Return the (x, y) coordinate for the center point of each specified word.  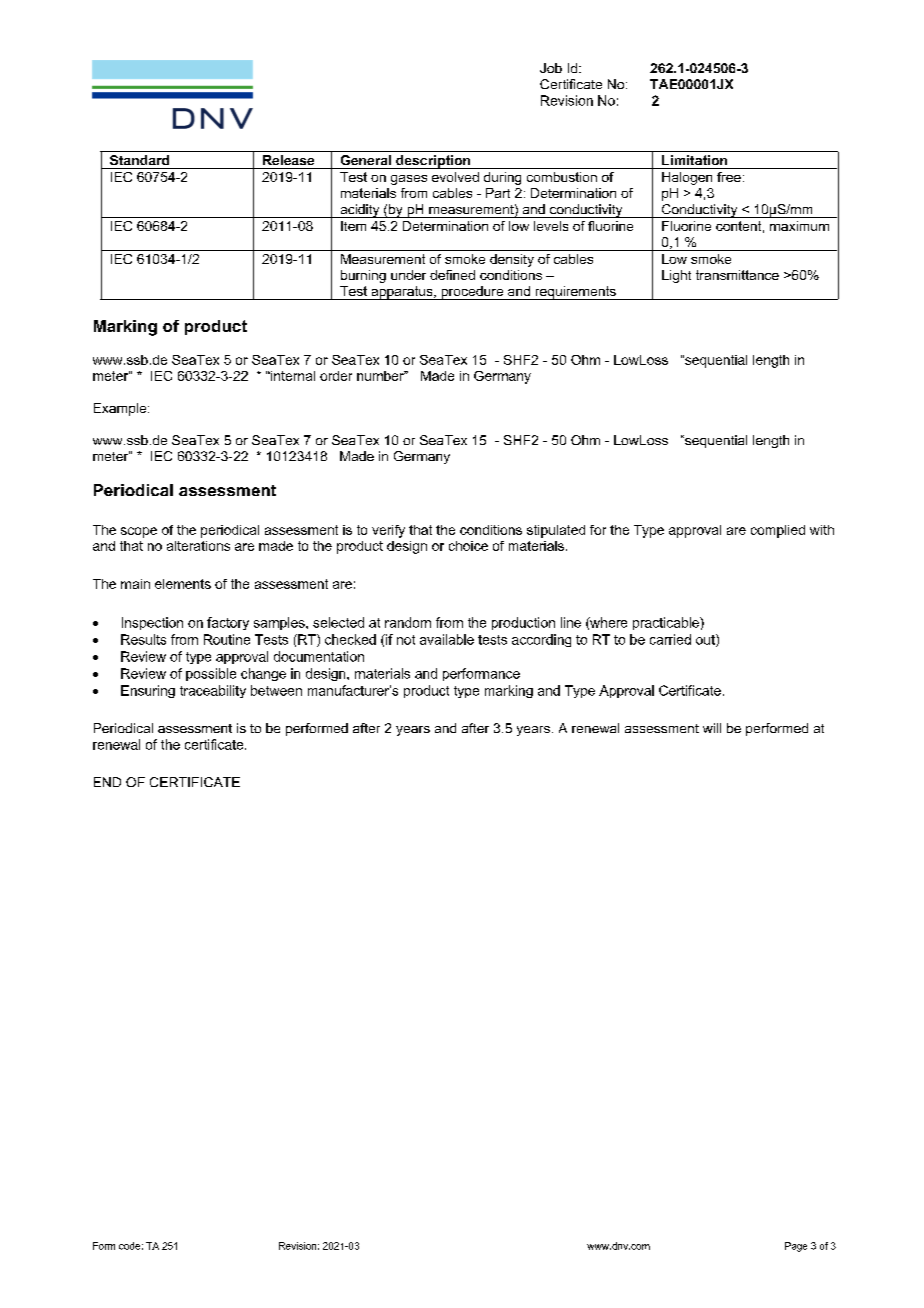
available (447, 639)
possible (211, 674)
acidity (360, 211)
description (433, 162)
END (107, 782)
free (729, 177)
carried (670, 639)
